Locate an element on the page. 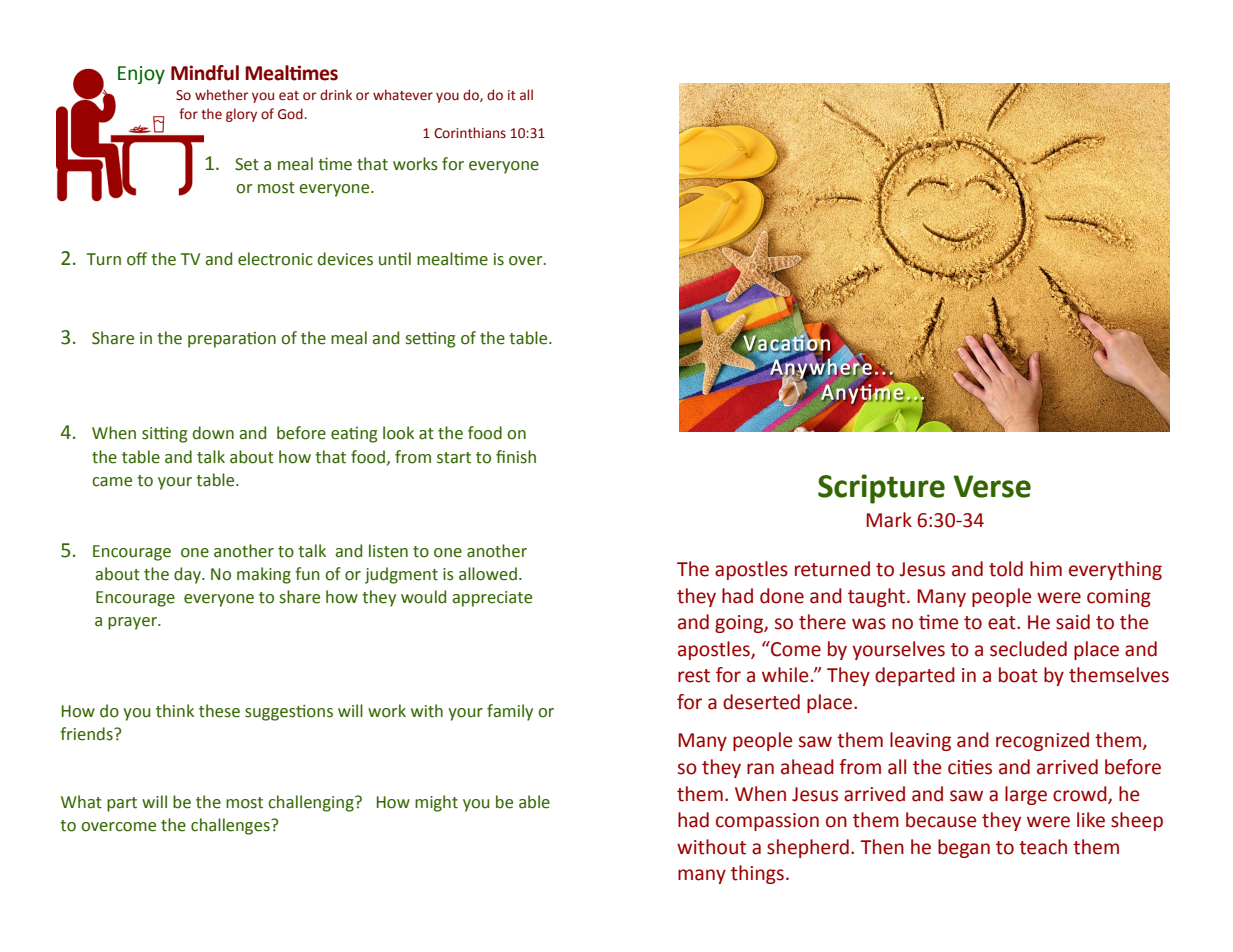 The image size is (1233, 952). teach is located at coordinates (1043, 847).
